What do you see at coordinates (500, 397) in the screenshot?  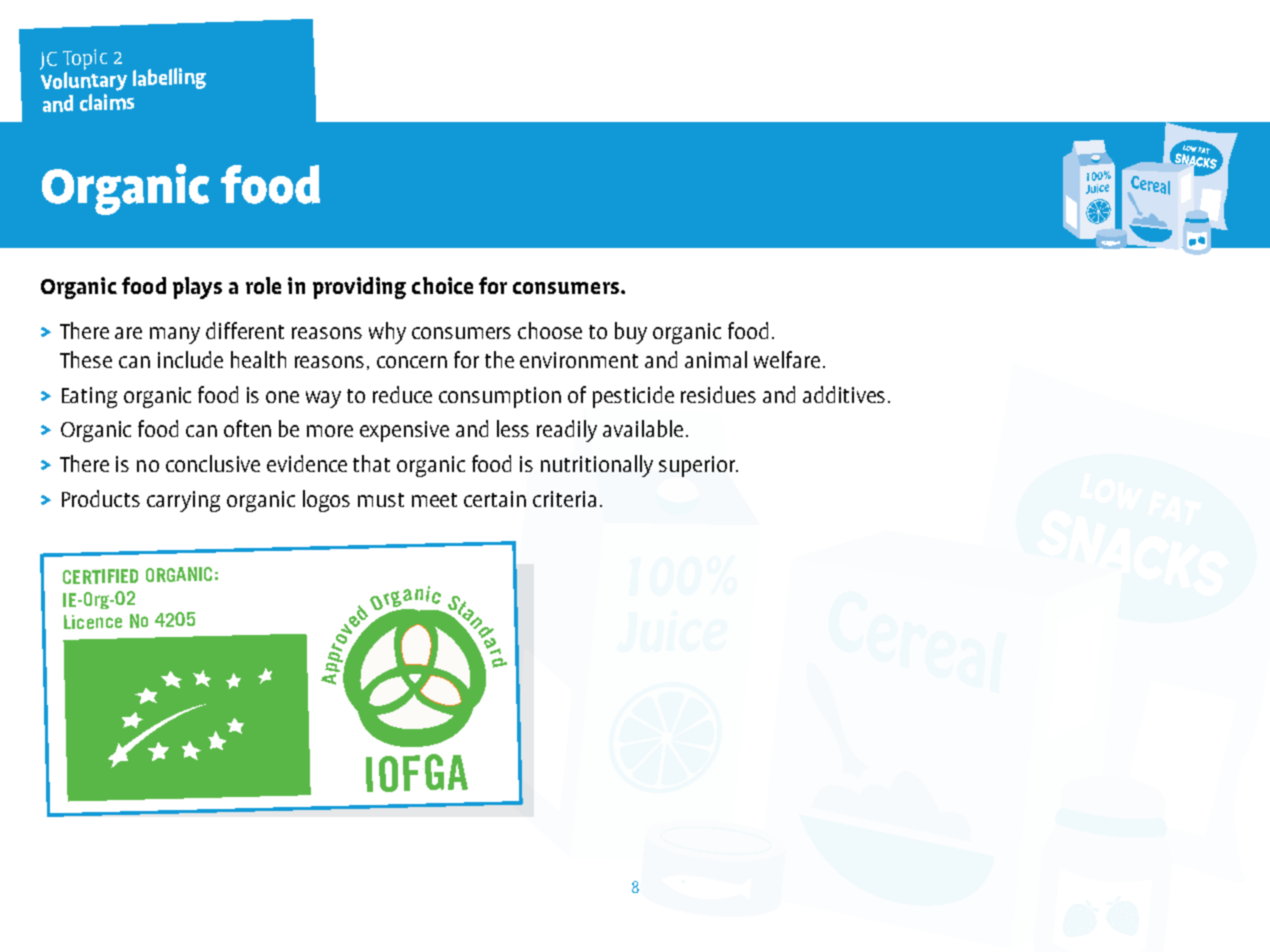 I see `consumption` at bounding box center [500, 397].
